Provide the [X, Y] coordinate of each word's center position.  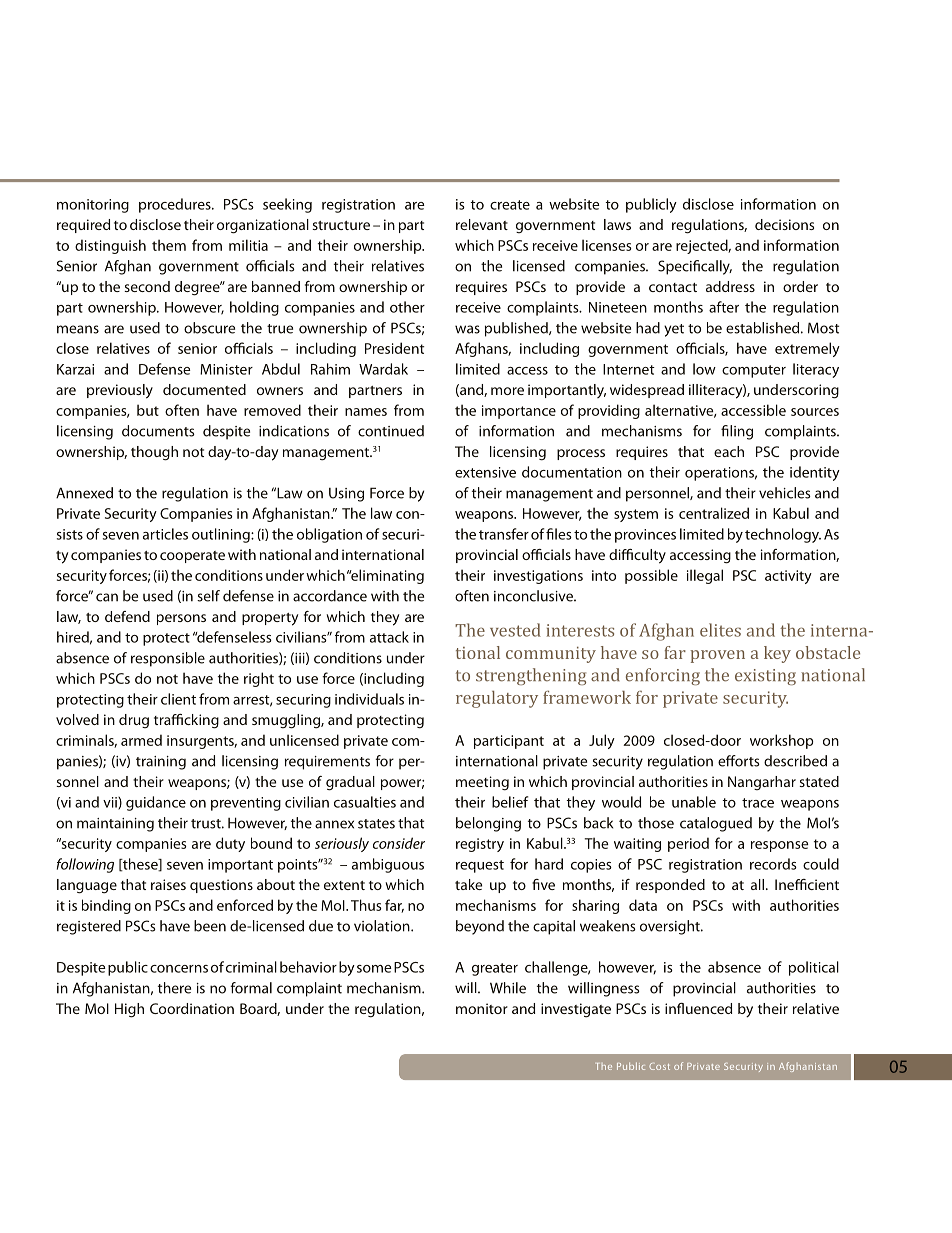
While [508, 988]
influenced [698, 1008]
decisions [784, 224]
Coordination [192, 1008]
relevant [482, 224]
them [169, 245]
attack [389, 637]
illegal [705, 576]
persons [181, 619]
